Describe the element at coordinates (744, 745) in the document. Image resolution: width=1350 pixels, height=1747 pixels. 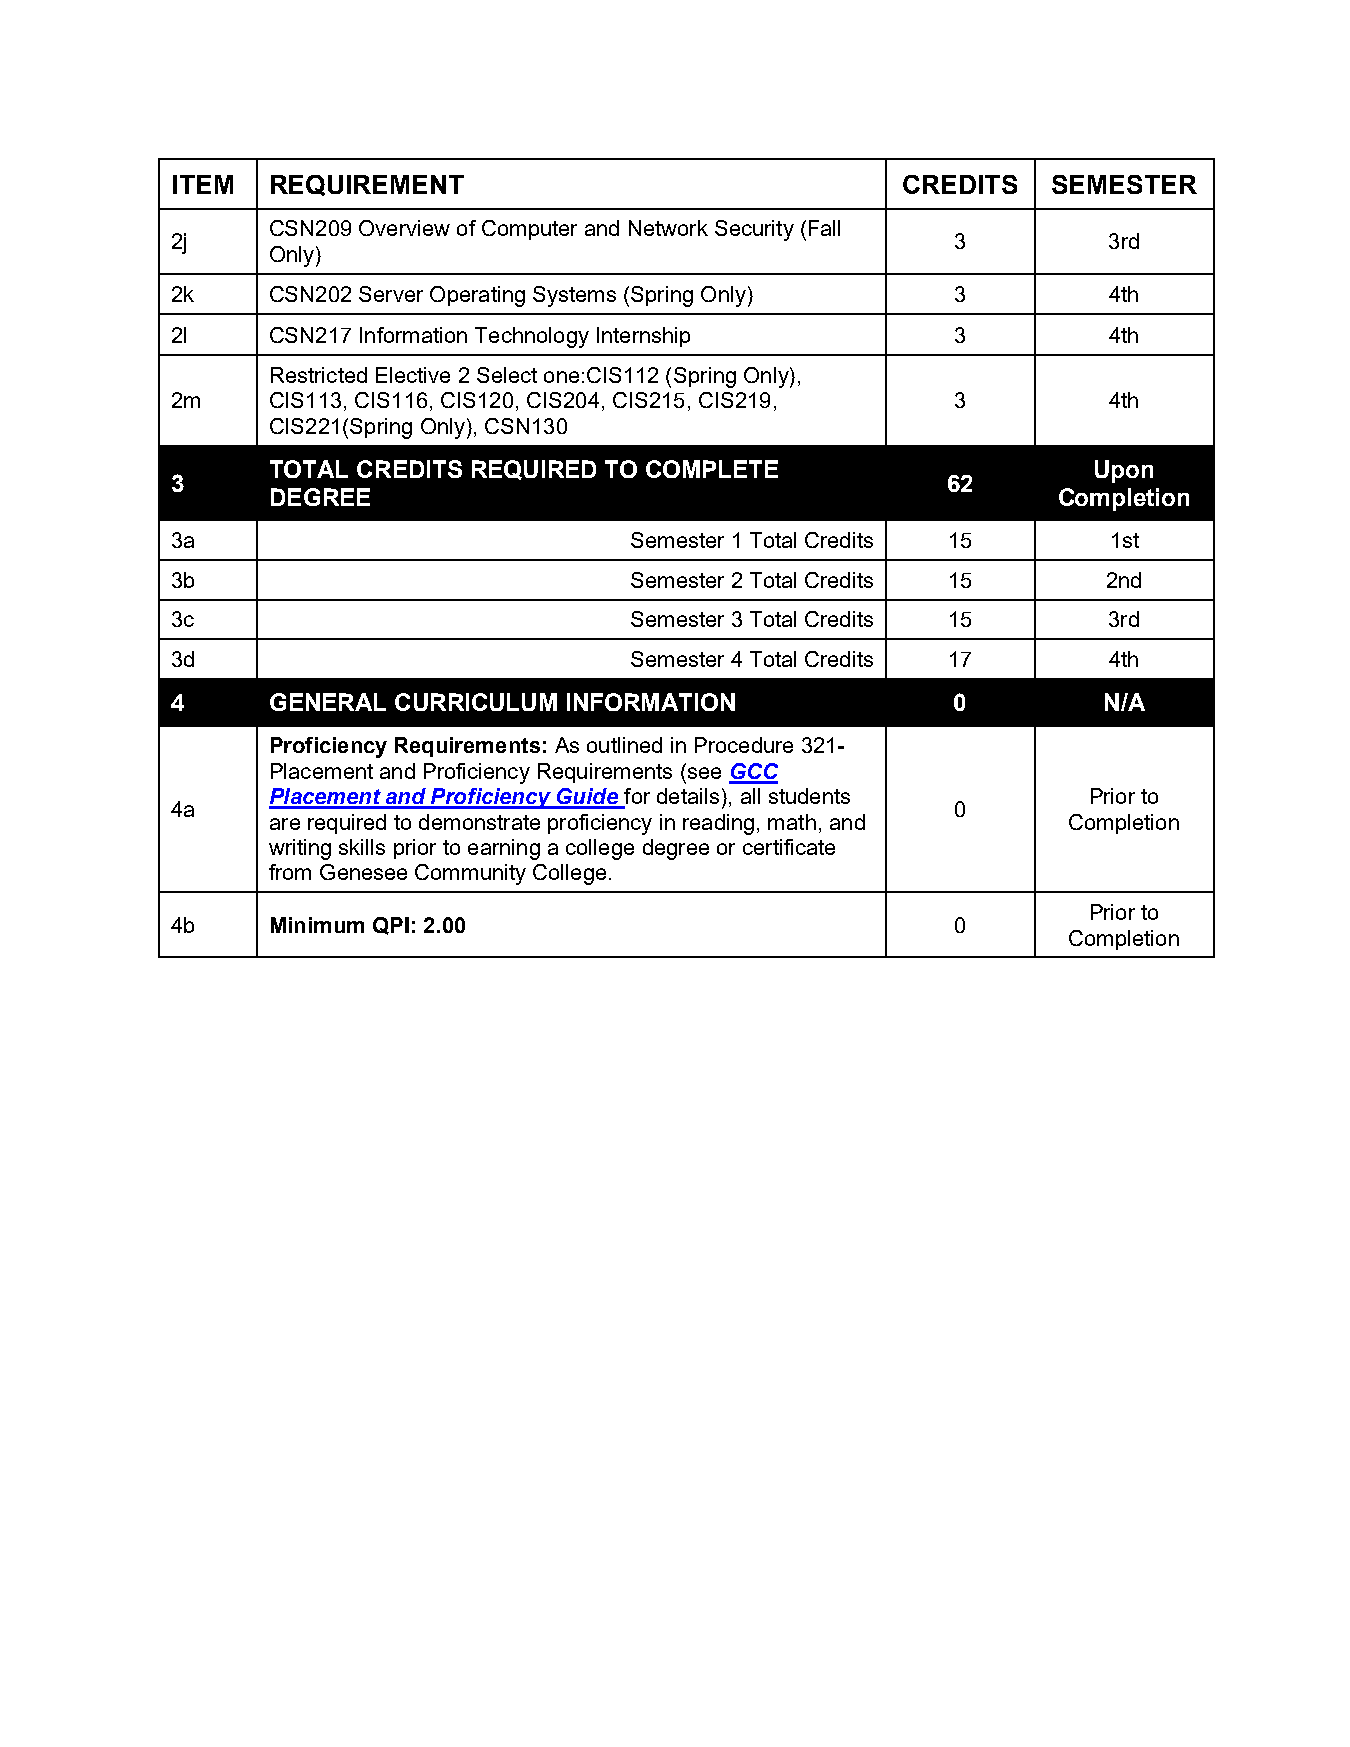
I see `Procedure` at that location.
